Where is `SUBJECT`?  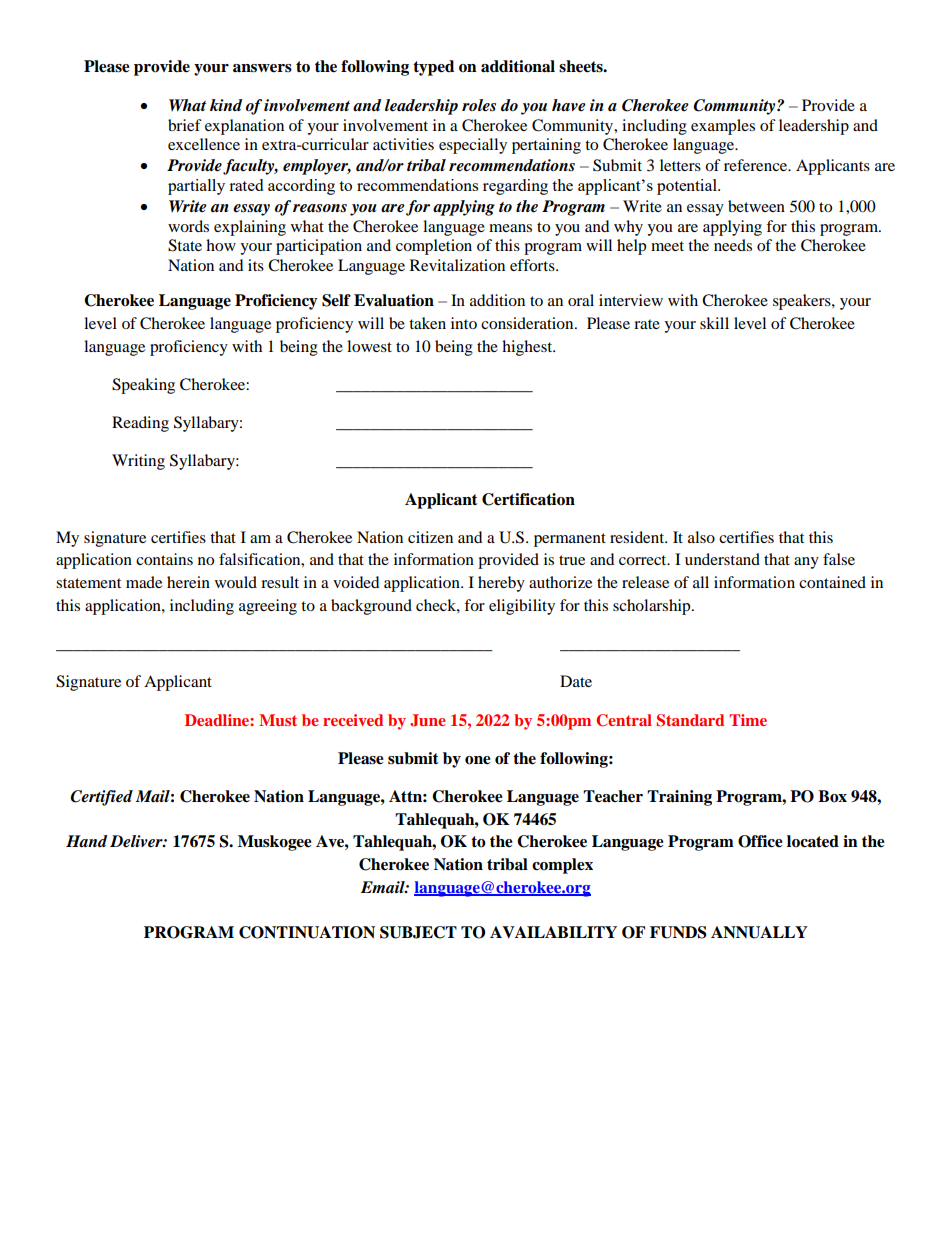
SUBJECT is located at coordinates (418, 932).
